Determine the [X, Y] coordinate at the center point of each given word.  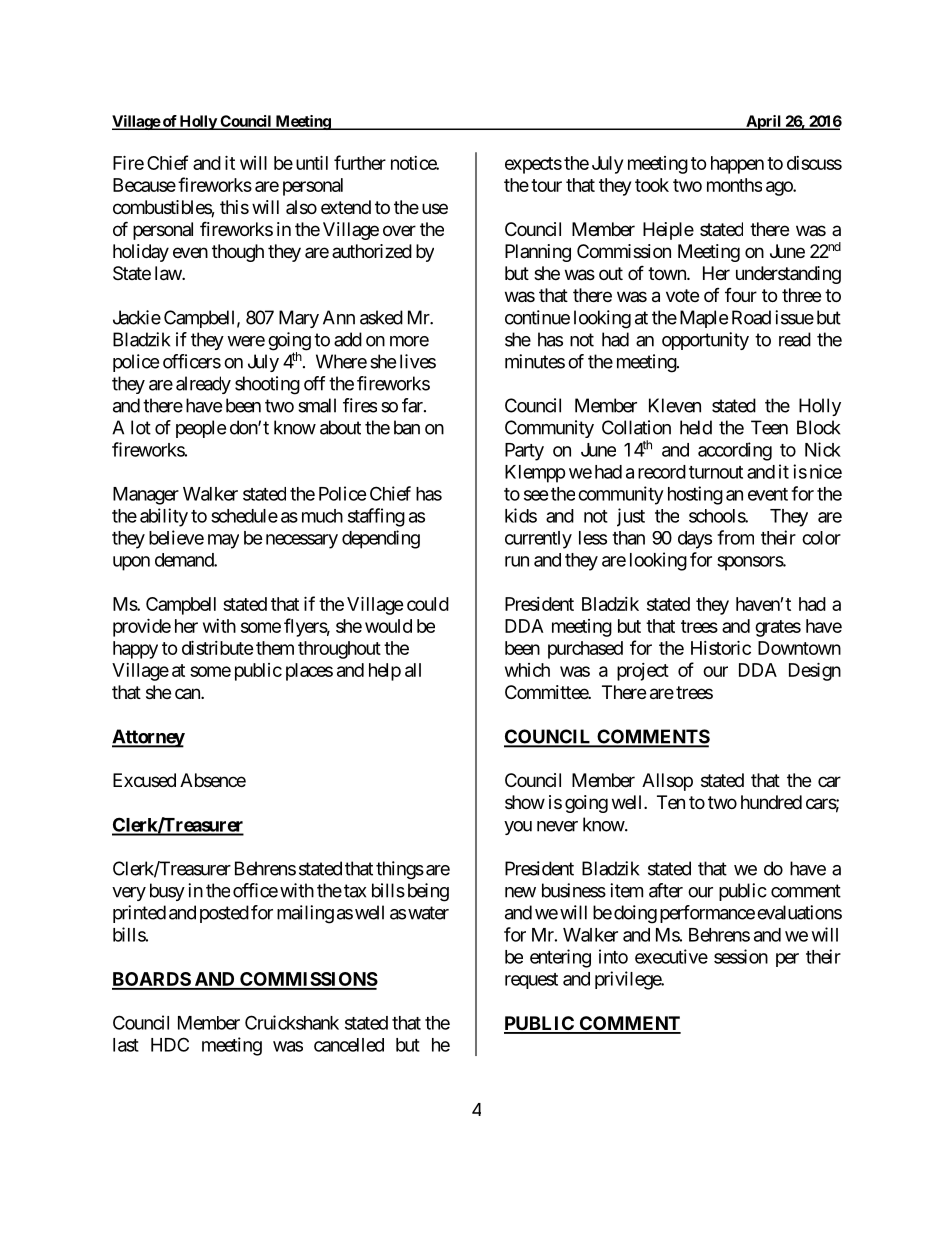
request [531, 981]
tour [546, 185]
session [741, 956]
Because [144, 185]
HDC [170, 1044]
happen [737, 165]
